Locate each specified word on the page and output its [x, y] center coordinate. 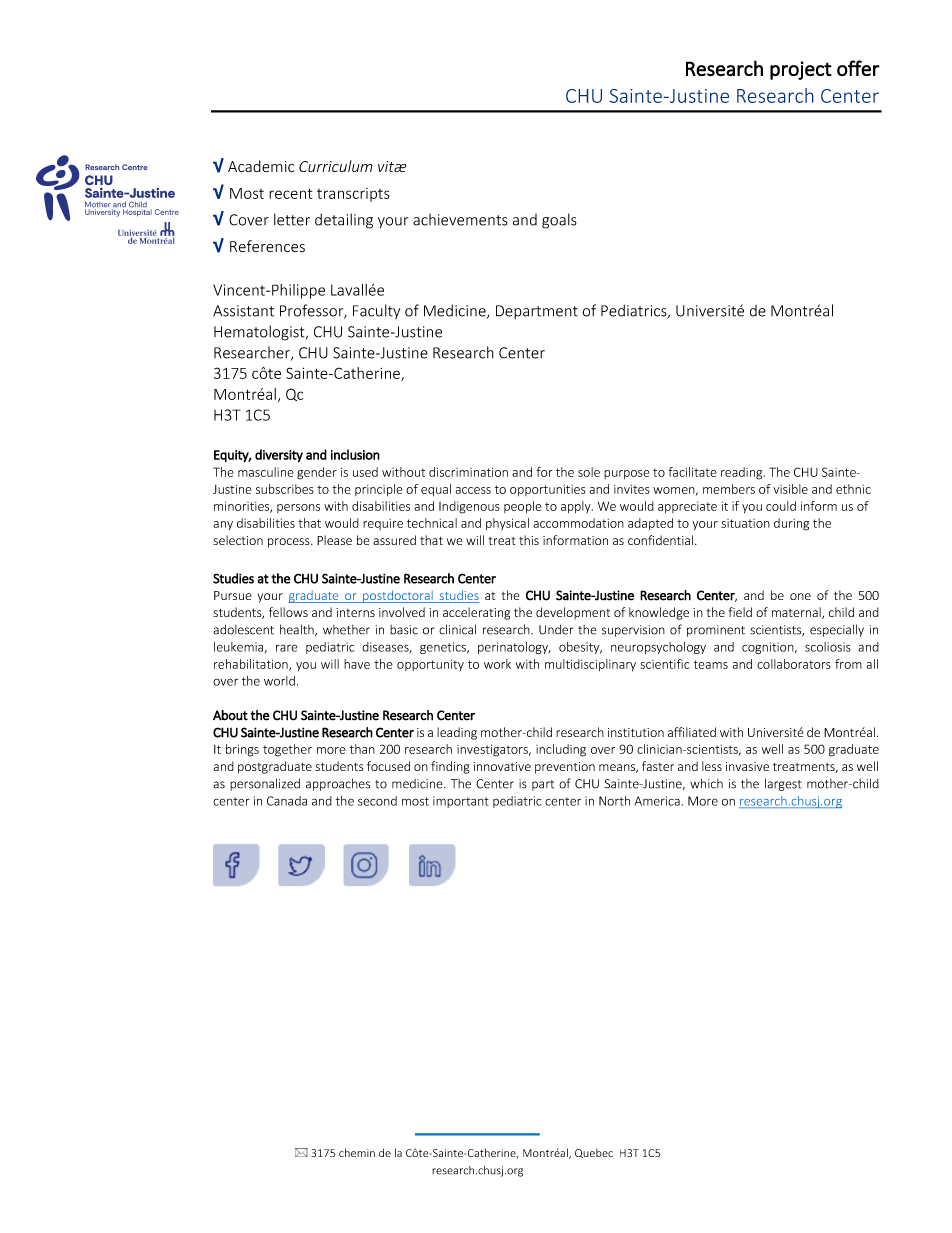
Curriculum [335, 166]
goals [559, 221]
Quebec [594, 1153]
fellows [288, 612]
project [801, 70]
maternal [797, 613]
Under [556, 629]
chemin [357, 1152]
